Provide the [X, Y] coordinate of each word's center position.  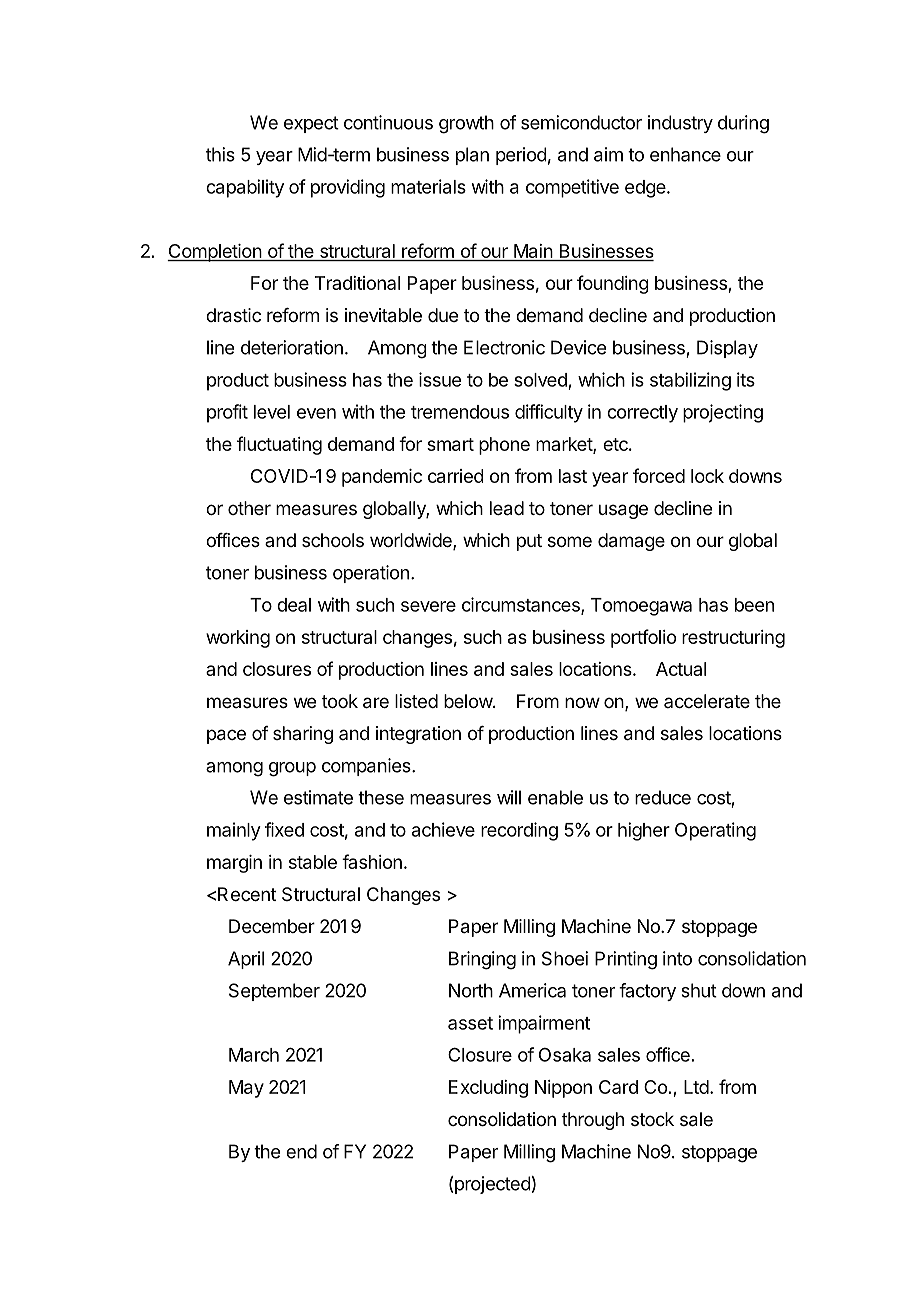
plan [472, 156]
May [246, 1089]
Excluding [488, 1089]
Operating [715, 831]
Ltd [696, 1087]
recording [519, 831]
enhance [685, 154]
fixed [284, 829]
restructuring [733, 639]
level [272, 412]
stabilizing [690, 381]
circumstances [522, 605]
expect [311, 124]
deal [294, 605]
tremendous [460, 412]
